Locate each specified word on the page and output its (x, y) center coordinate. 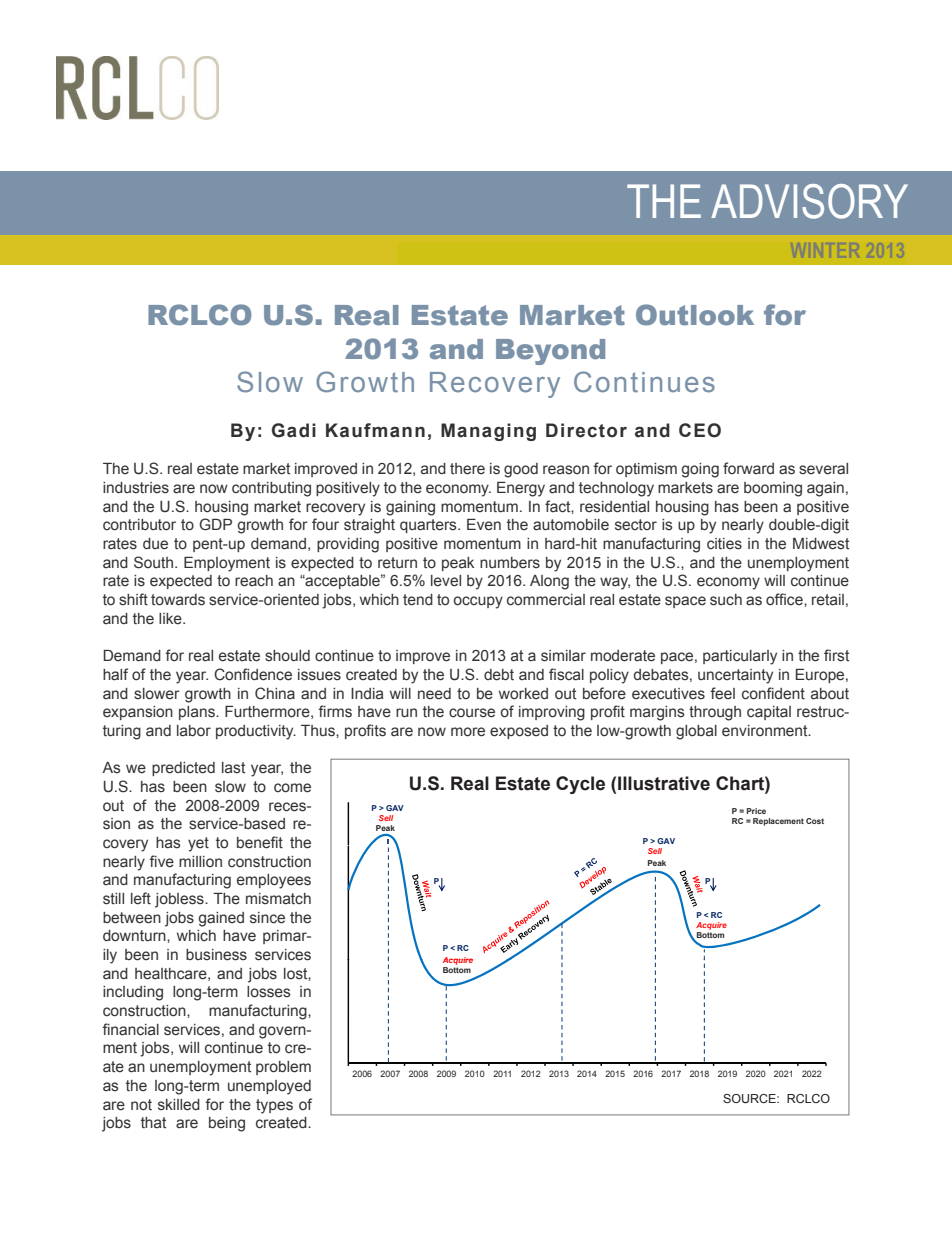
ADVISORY (809, 201)
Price (756, 811)
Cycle (580, 785)
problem (283, 1068)
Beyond (550, 352)
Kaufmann (375, 430)
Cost (815, 821)
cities (724, 544)
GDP (215, 524)
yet (198, 844)
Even (484, 525)
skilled (179, 1105)
